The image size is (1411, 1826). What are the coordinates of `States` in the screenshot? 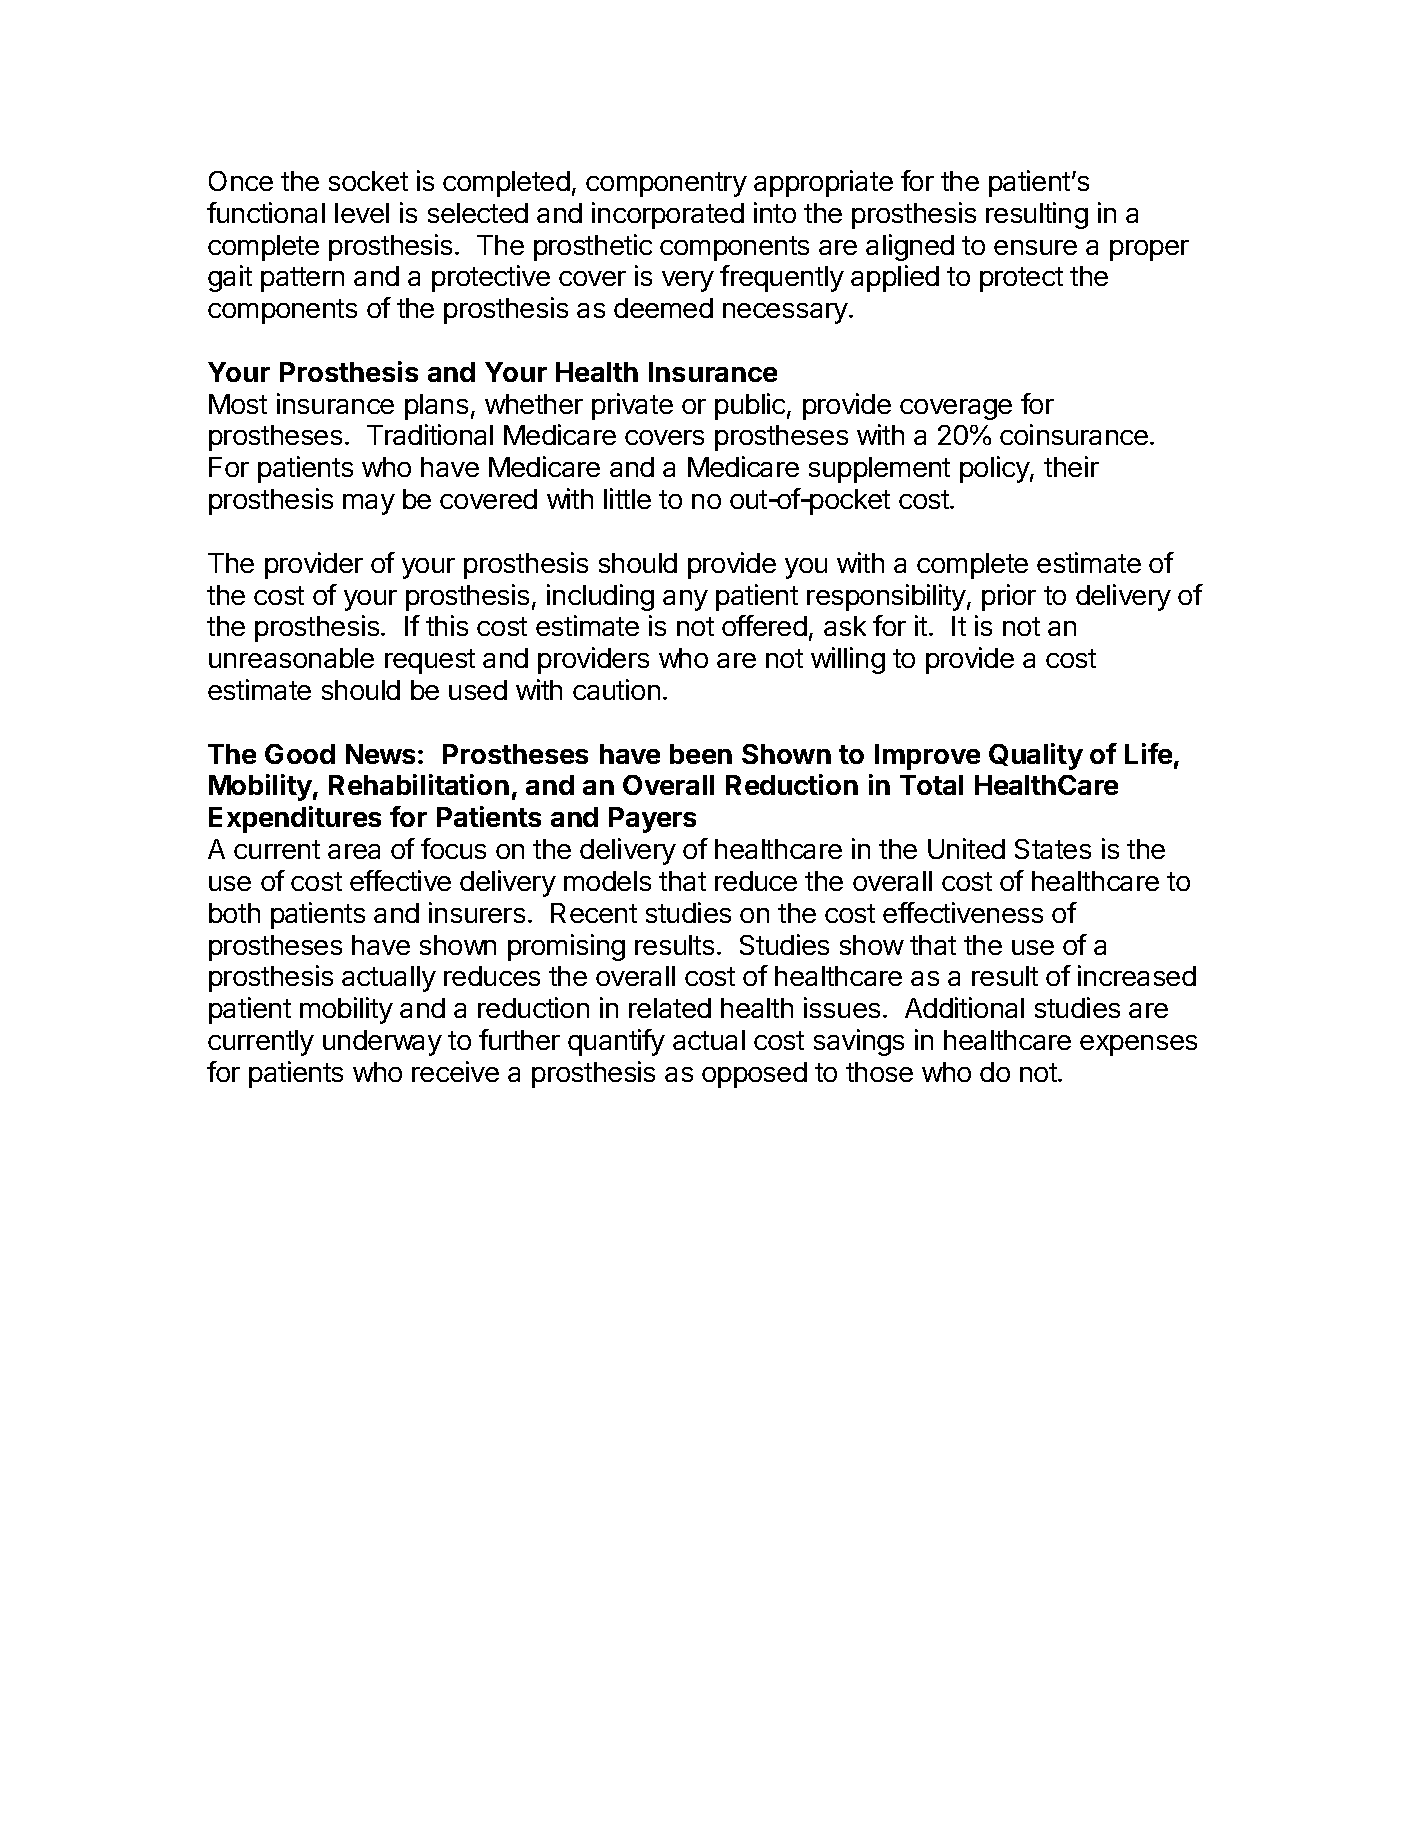 It's located at (1053, 849).
